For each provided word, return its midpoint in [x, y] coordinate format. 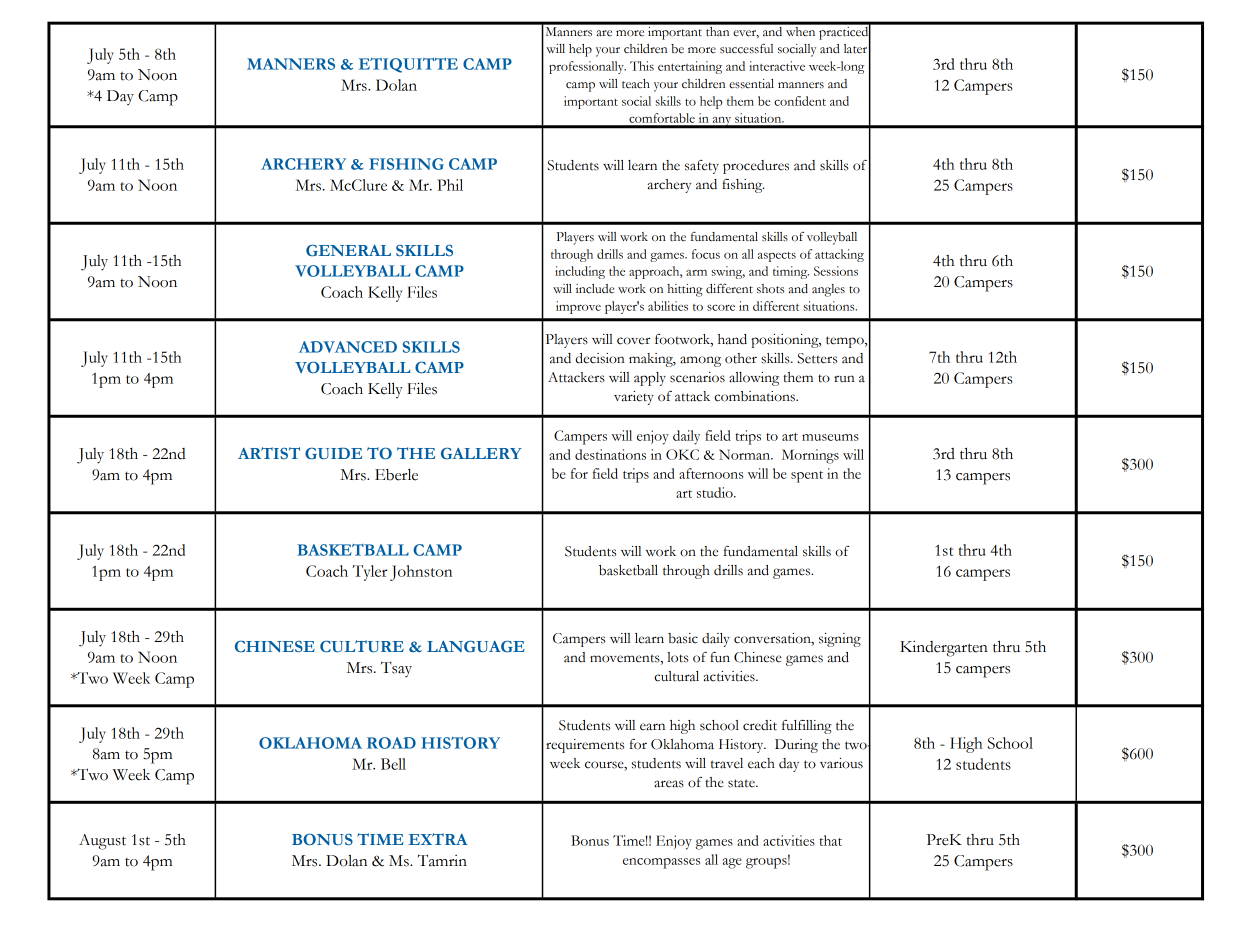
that [830, 840]
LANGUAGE [476, 646]
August [102, 842]
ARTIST [269, 453]
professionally [587, 67]
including [580, 272]
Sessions [836, 271]
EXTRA [438, 839]
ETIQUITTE [408, 65]
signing [840, 640]
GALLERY [481, 453]
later [855, 49]
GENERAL [348, 250]
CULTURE [362, 646]
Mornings [810, 456]
